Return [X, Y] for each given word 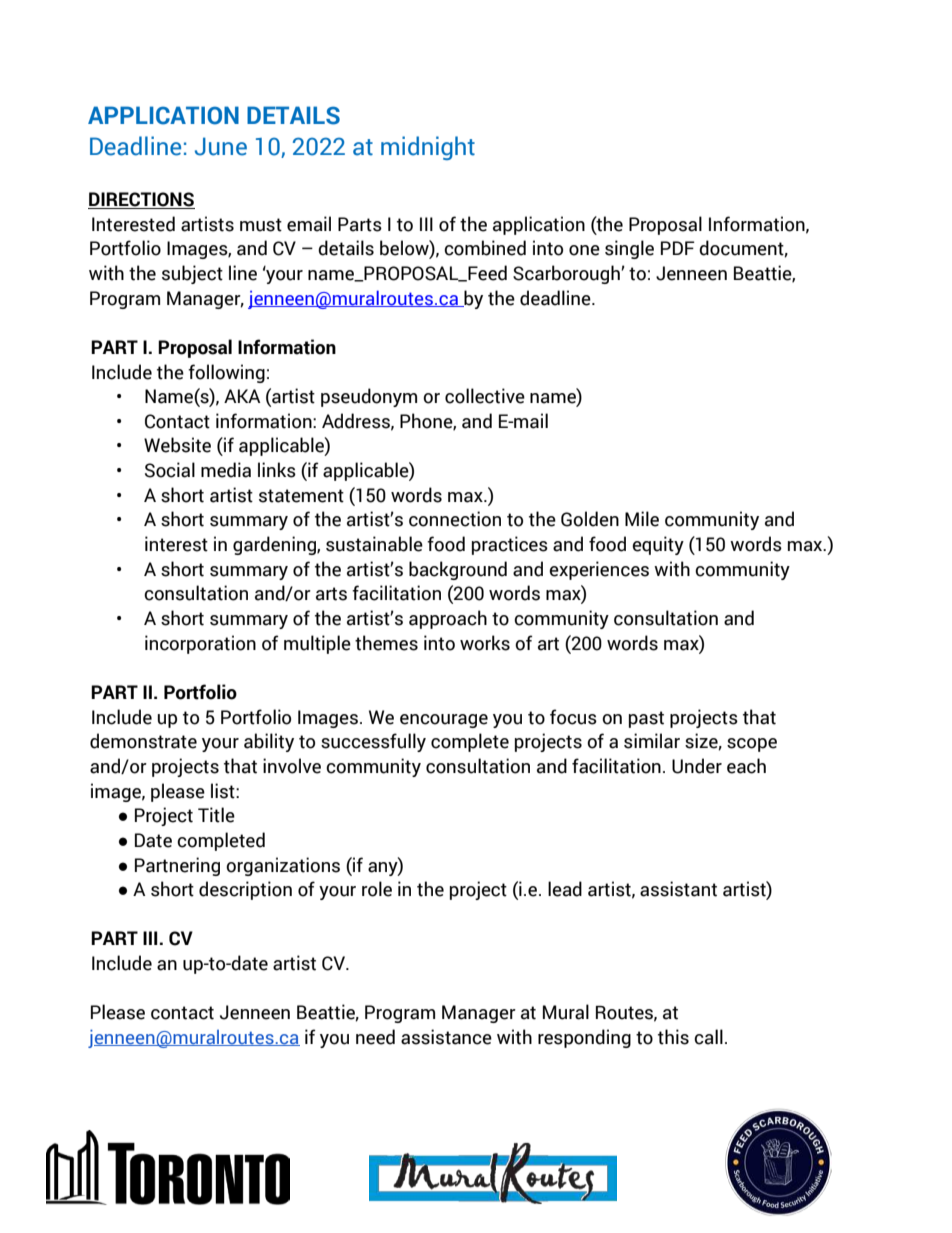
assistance [446, 1037]
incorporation [200, 644]
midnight [428, 148]
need [375, 1037]
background [458, 570]
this [673, 1037]
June [221, 146]
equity [658, 545]
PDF [678, 248]
